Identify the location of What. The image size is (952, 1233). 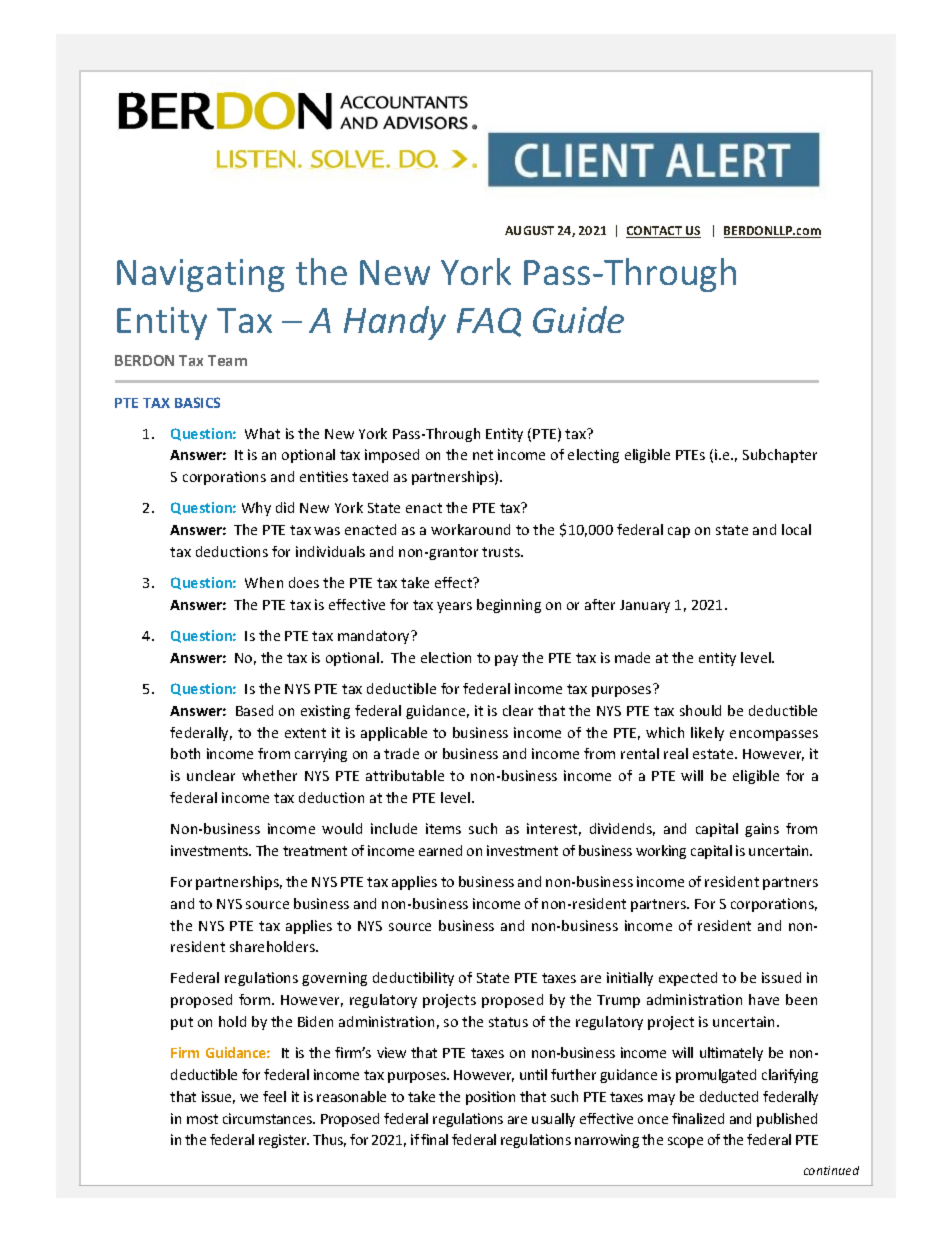
(262, 433).
